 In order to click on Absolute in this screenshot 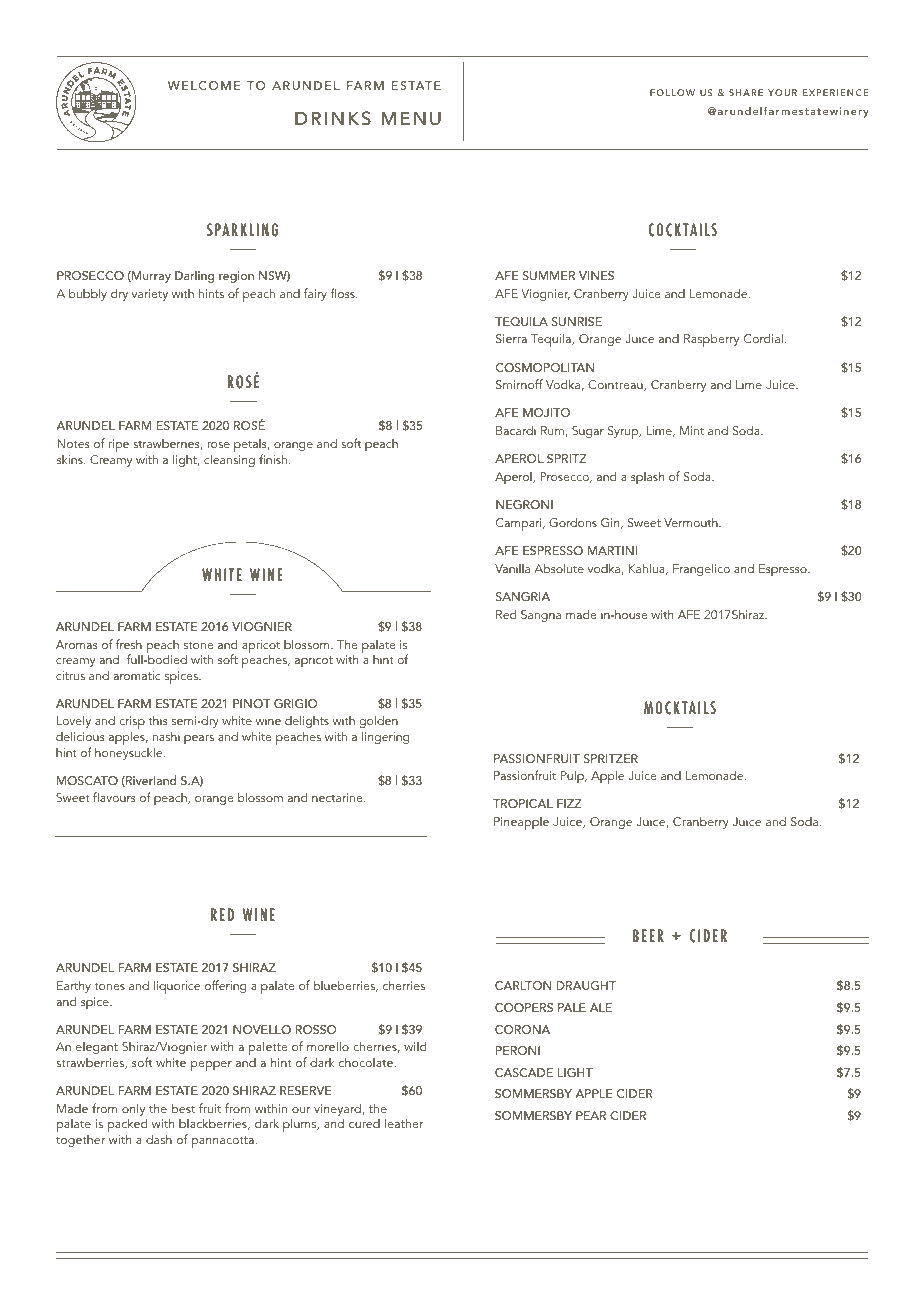, I will do `click(559, 568)`.
